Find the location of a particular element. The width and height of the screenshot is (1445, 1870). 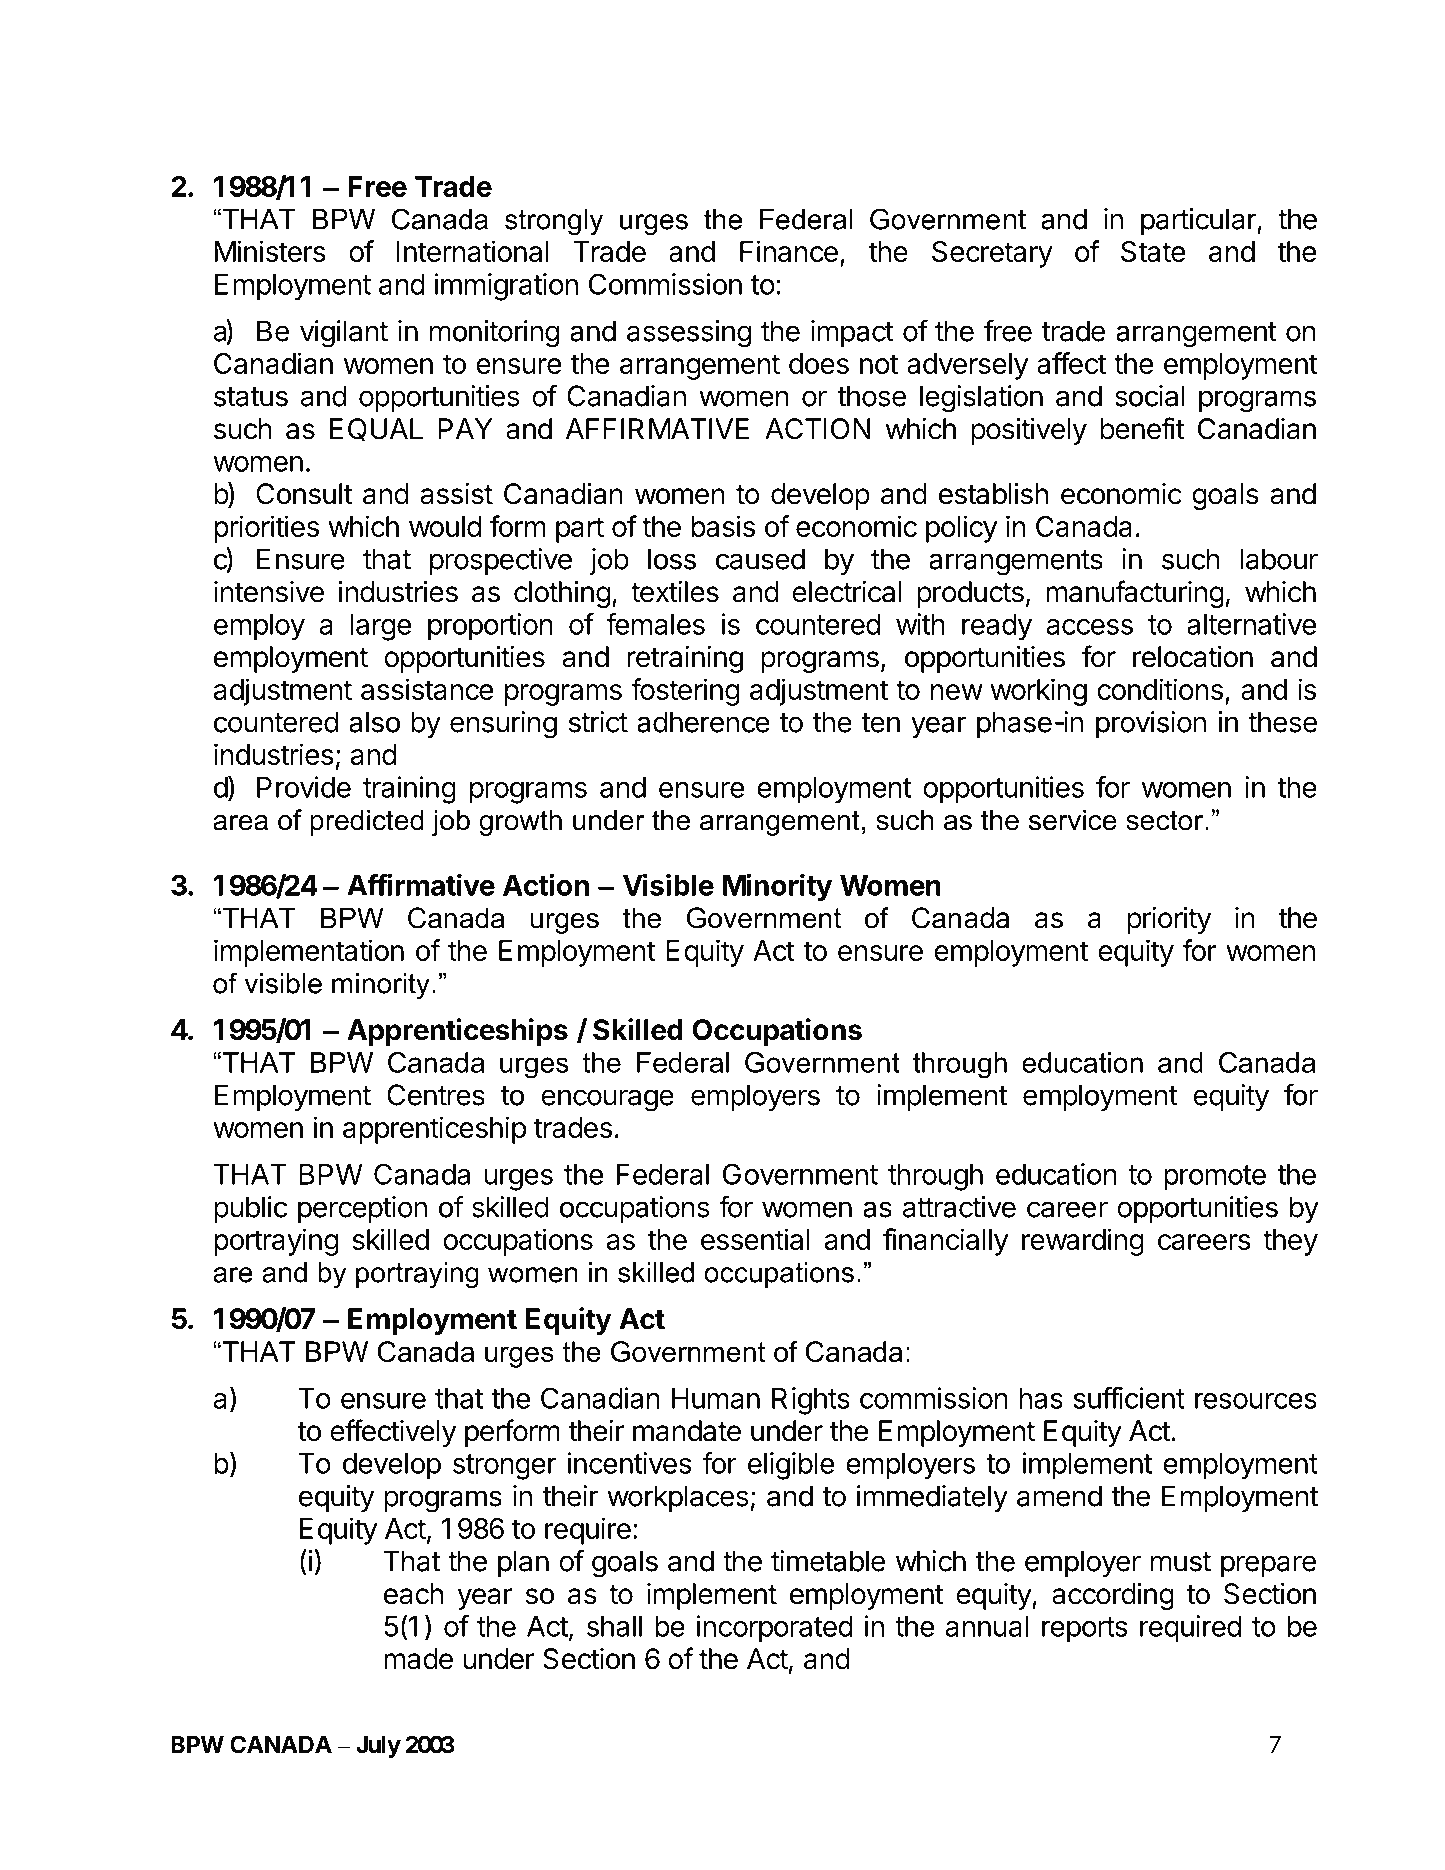

State is located at coordinates (1153, 251).
